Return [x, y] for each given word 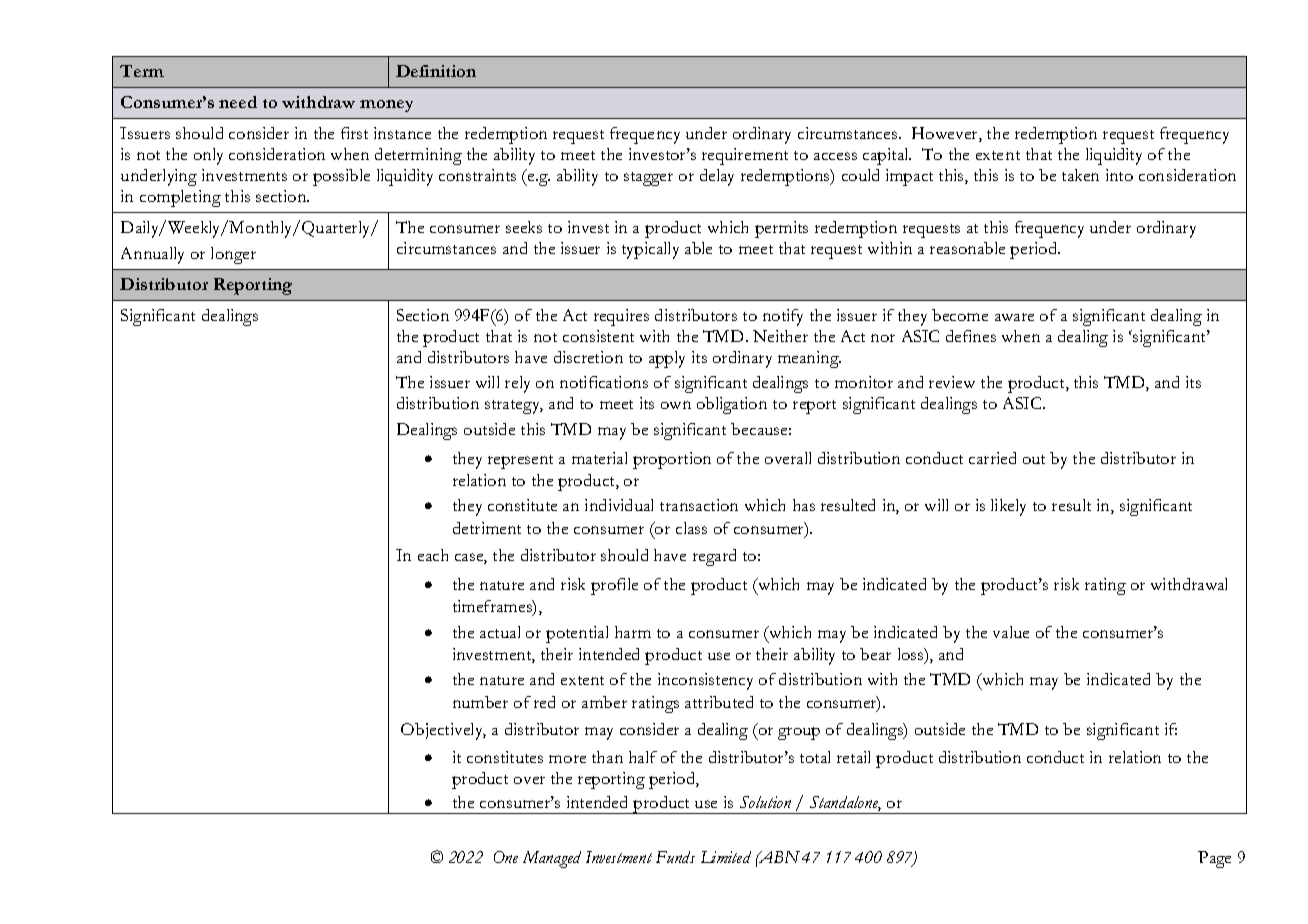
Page [1214, 859]
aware [1014, 317]
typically [650, 250]
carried [992, 458]
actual [500, 632]
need [238, 102]
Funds [675, 857]
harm [633, 632]
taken [1080, 175]
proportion [672, 460]
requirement [745, 156]
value [1011, 632]
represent [520, 462]
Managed [552, 859]
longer [233, 255]
